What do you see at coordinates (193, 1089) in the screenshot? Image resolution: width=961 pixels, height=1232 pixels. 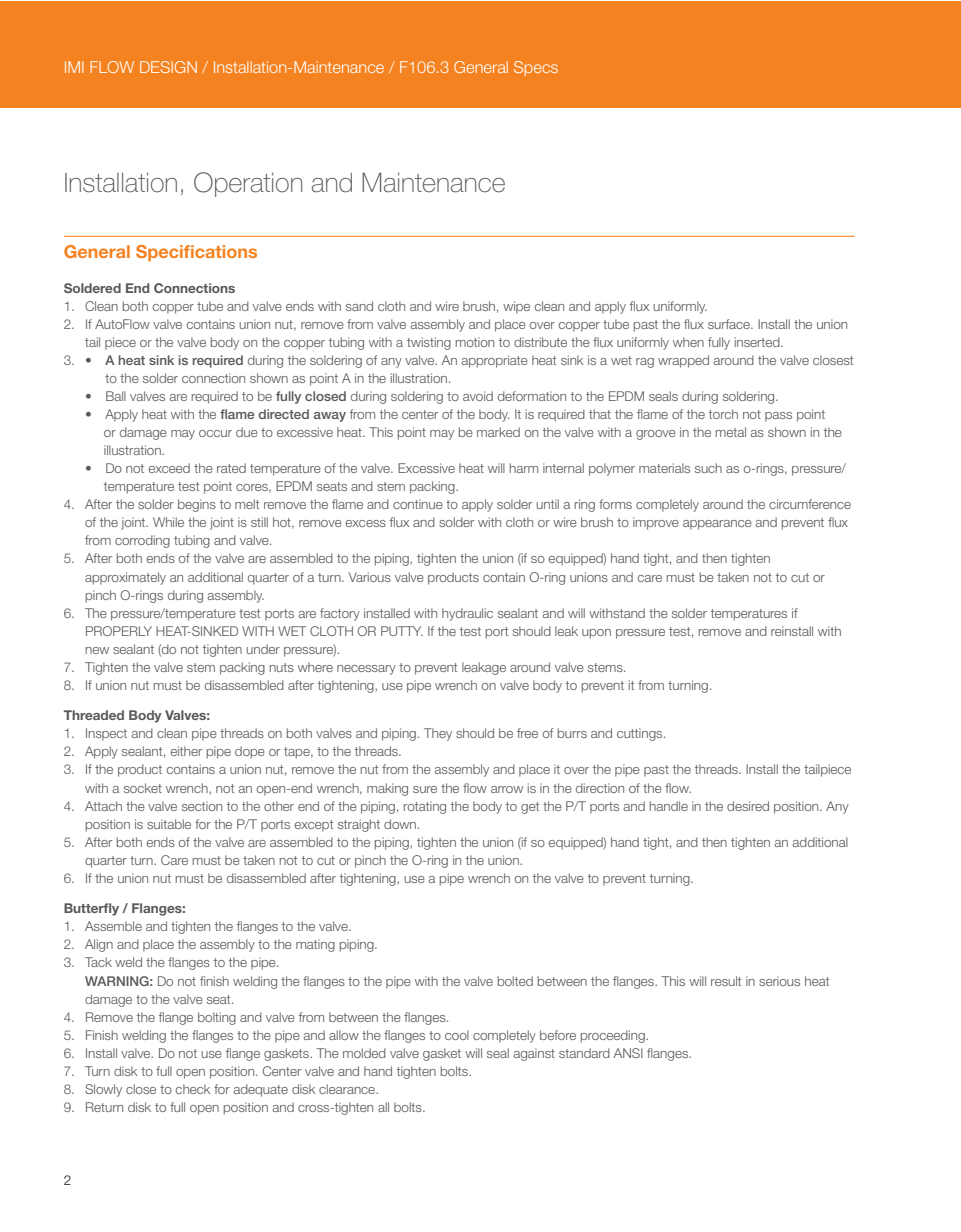 I see `check` at bounding box center [193, 1089].
